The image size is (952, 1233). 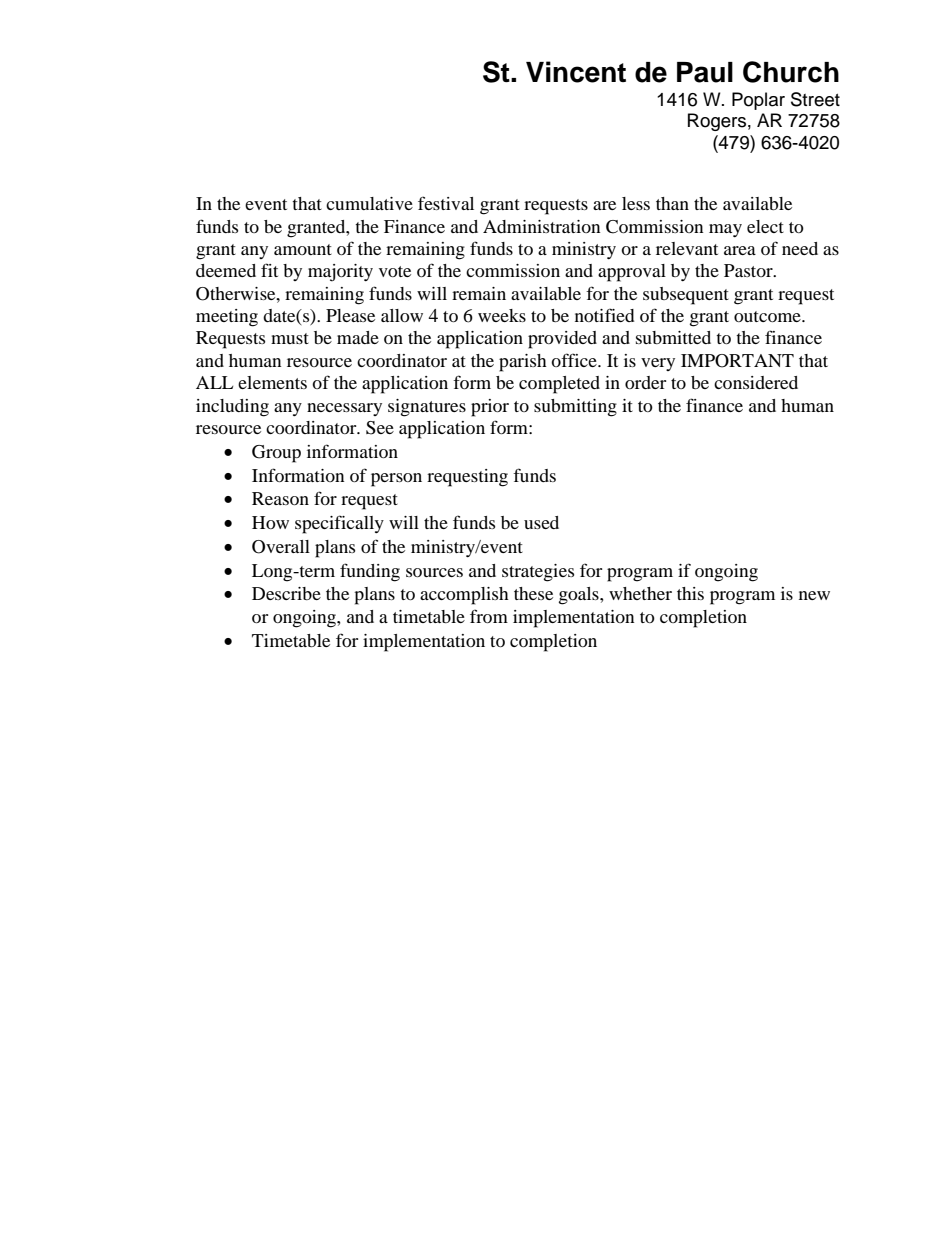 I want to click on Vincent, so click(x=576, y=72).
